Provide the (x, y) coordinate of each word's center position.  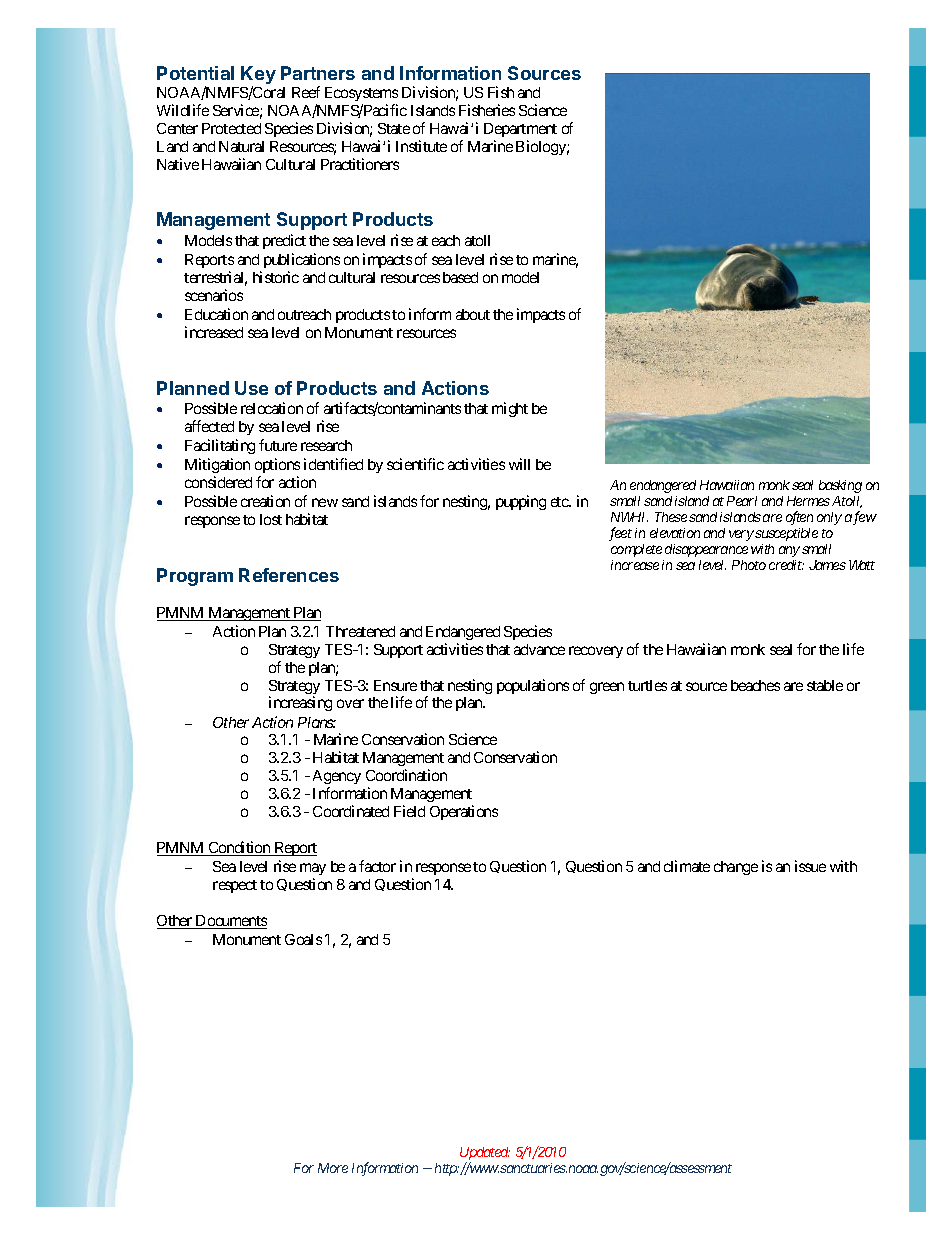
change (736, 868)
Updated (485, 1155)
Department (520, 130)
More (333, 1168)
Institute (421, 146)
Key (258, 76)
